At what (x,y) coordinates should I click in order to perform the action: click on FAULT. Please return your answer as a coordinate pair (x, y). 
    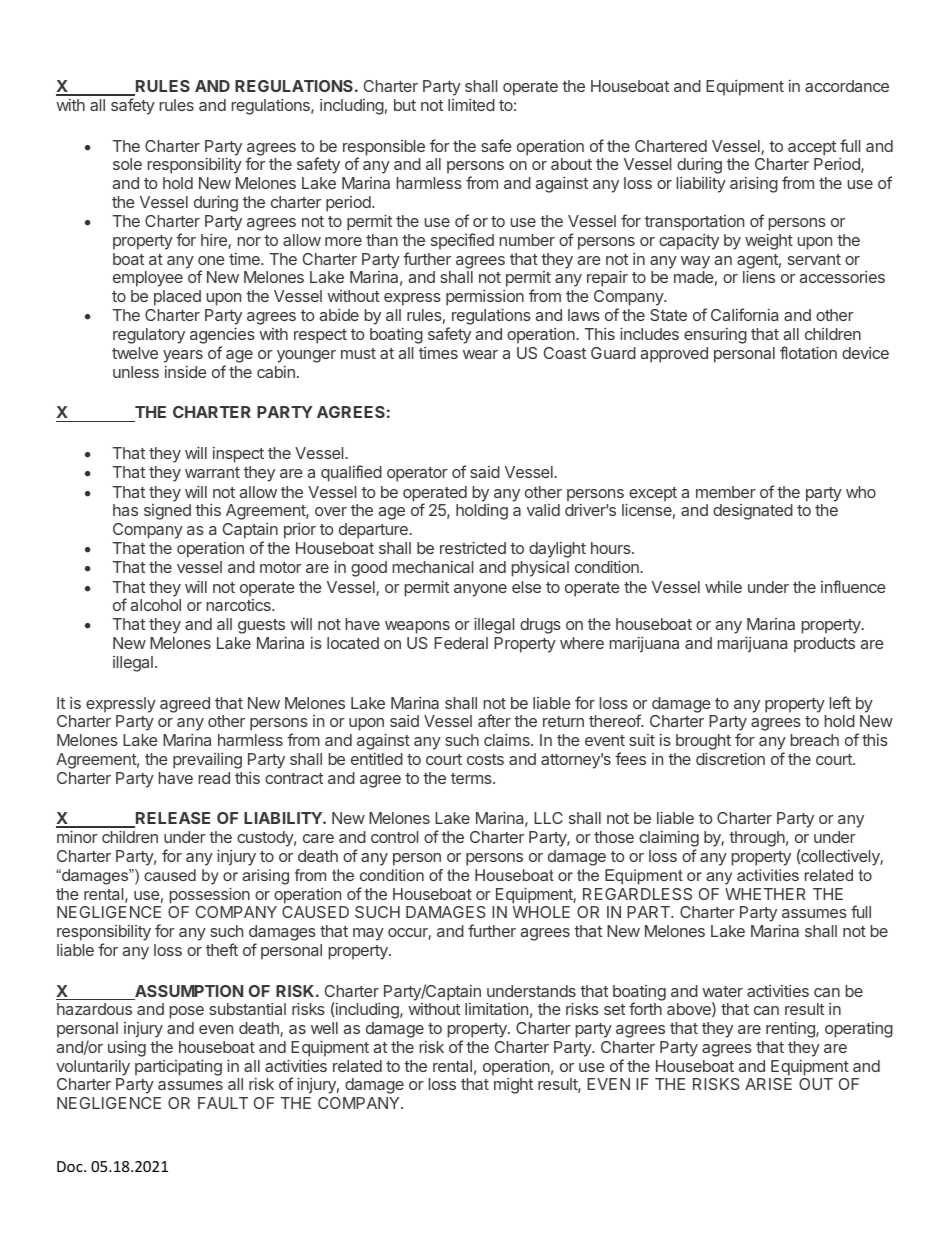
    Looking at the image, I should click on (223, 1103).
